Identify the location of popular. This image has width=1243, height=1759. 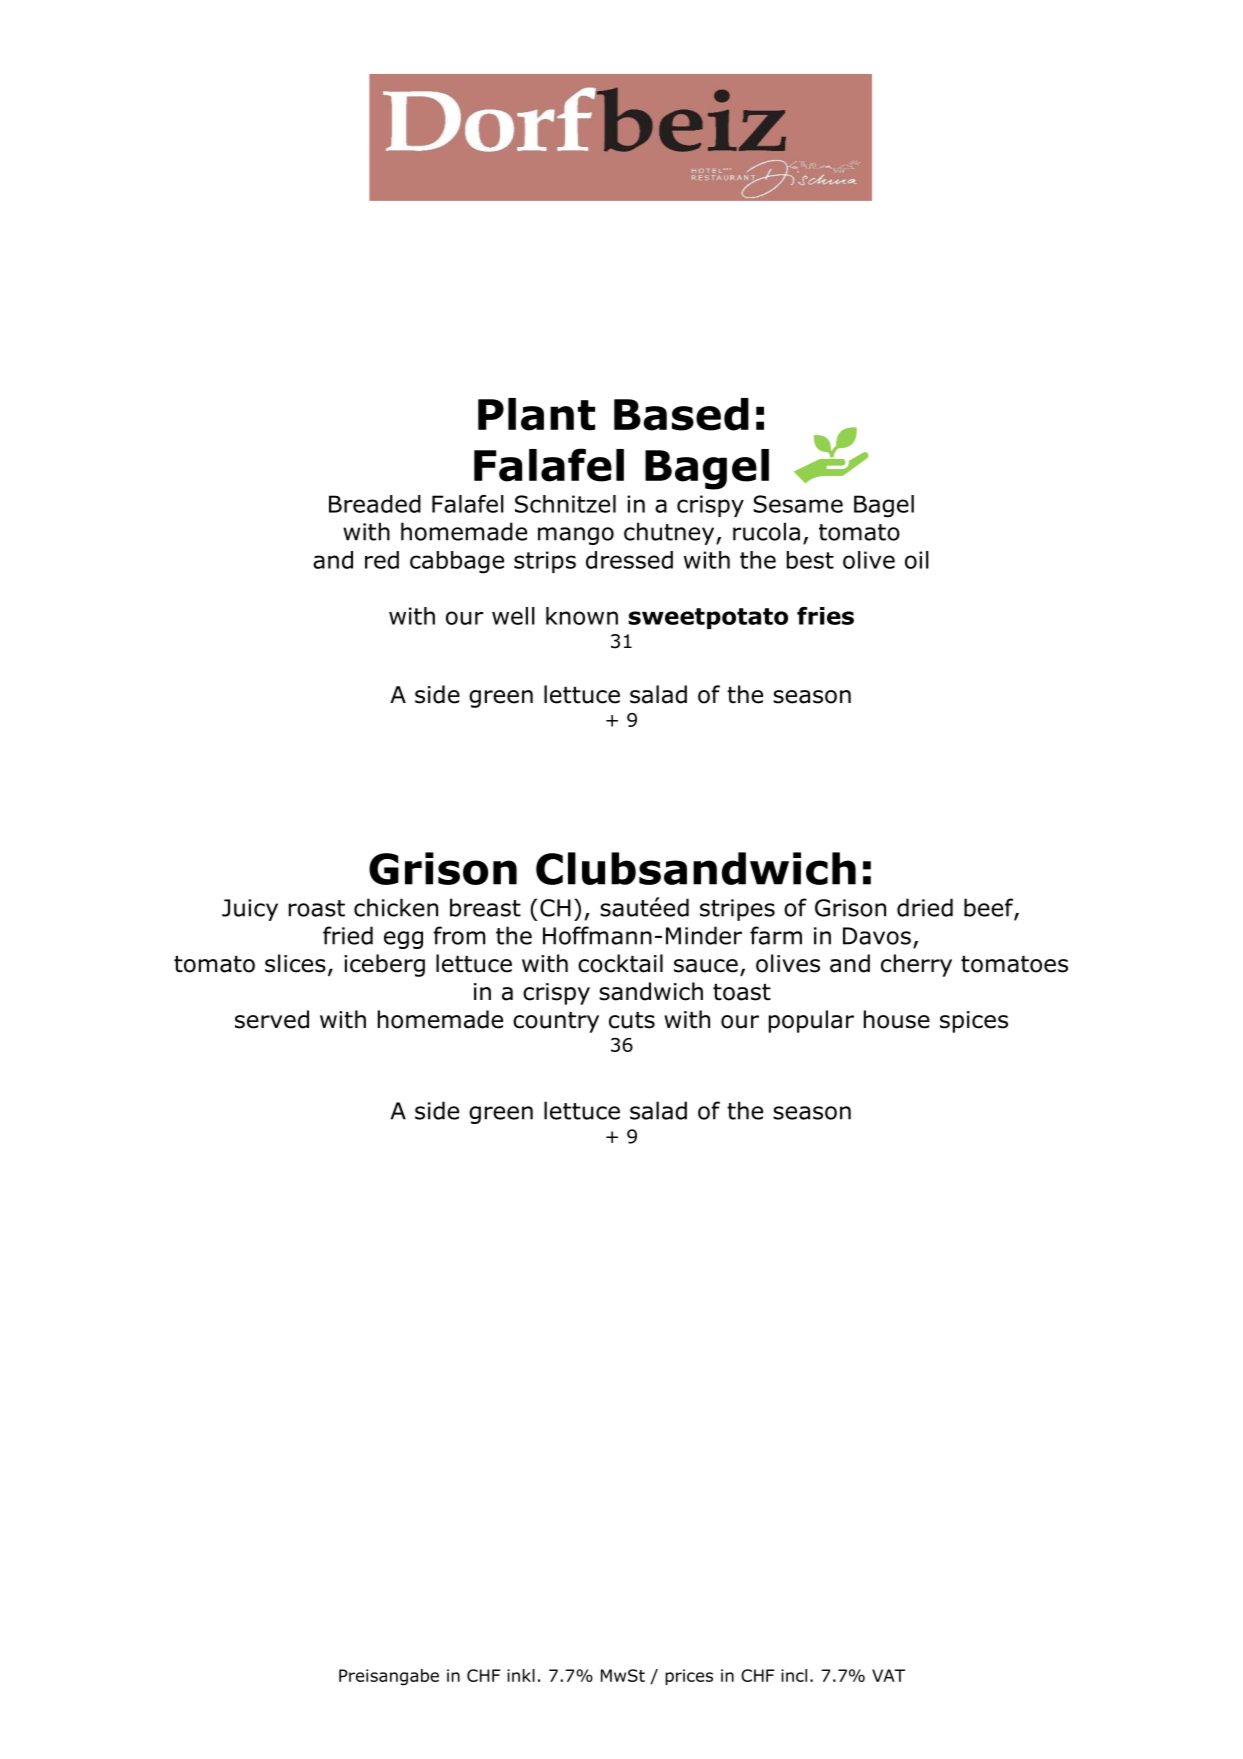
(811, 1021).
